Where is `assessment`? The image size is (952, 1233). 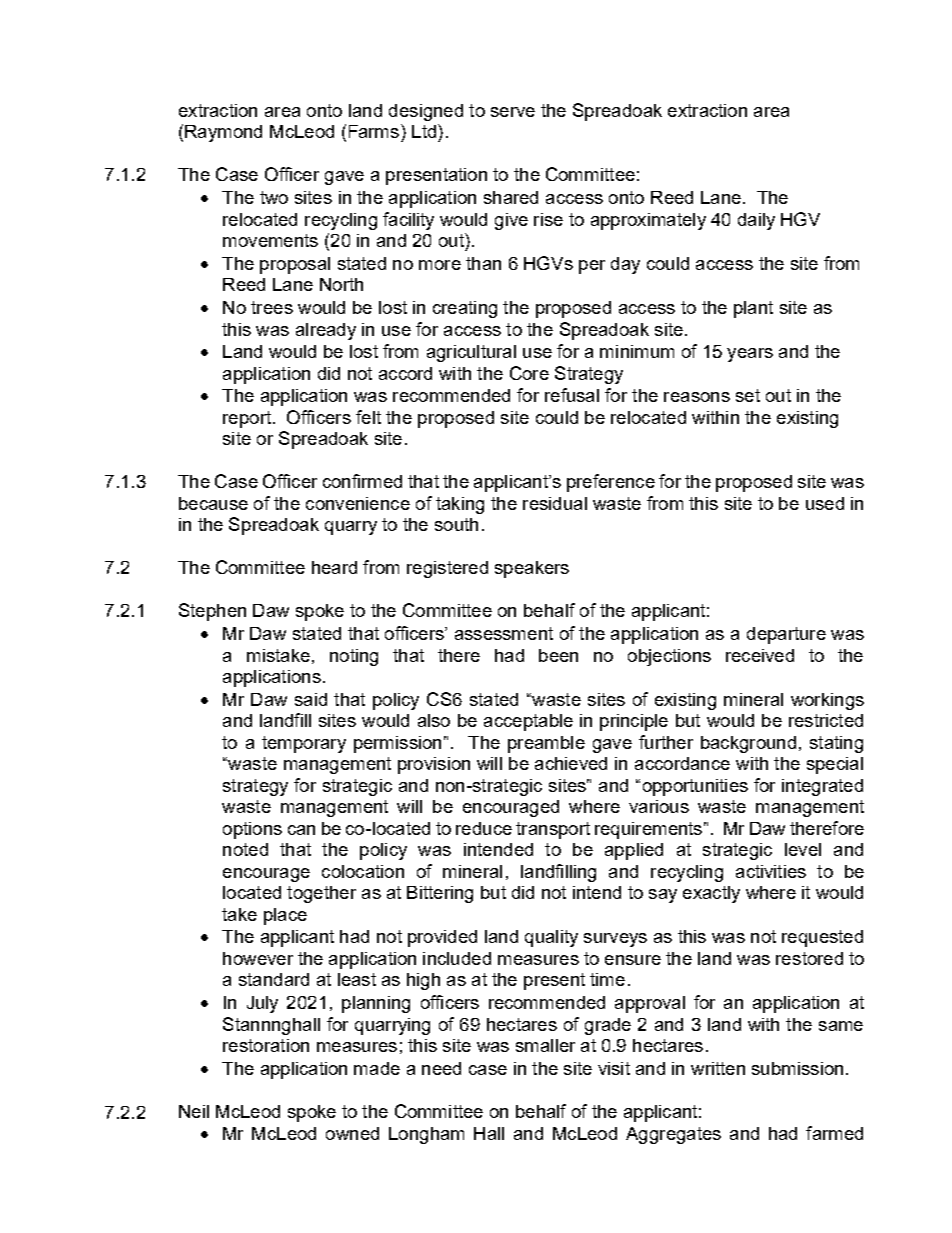
assessment is located at coordinates (504, 633).
